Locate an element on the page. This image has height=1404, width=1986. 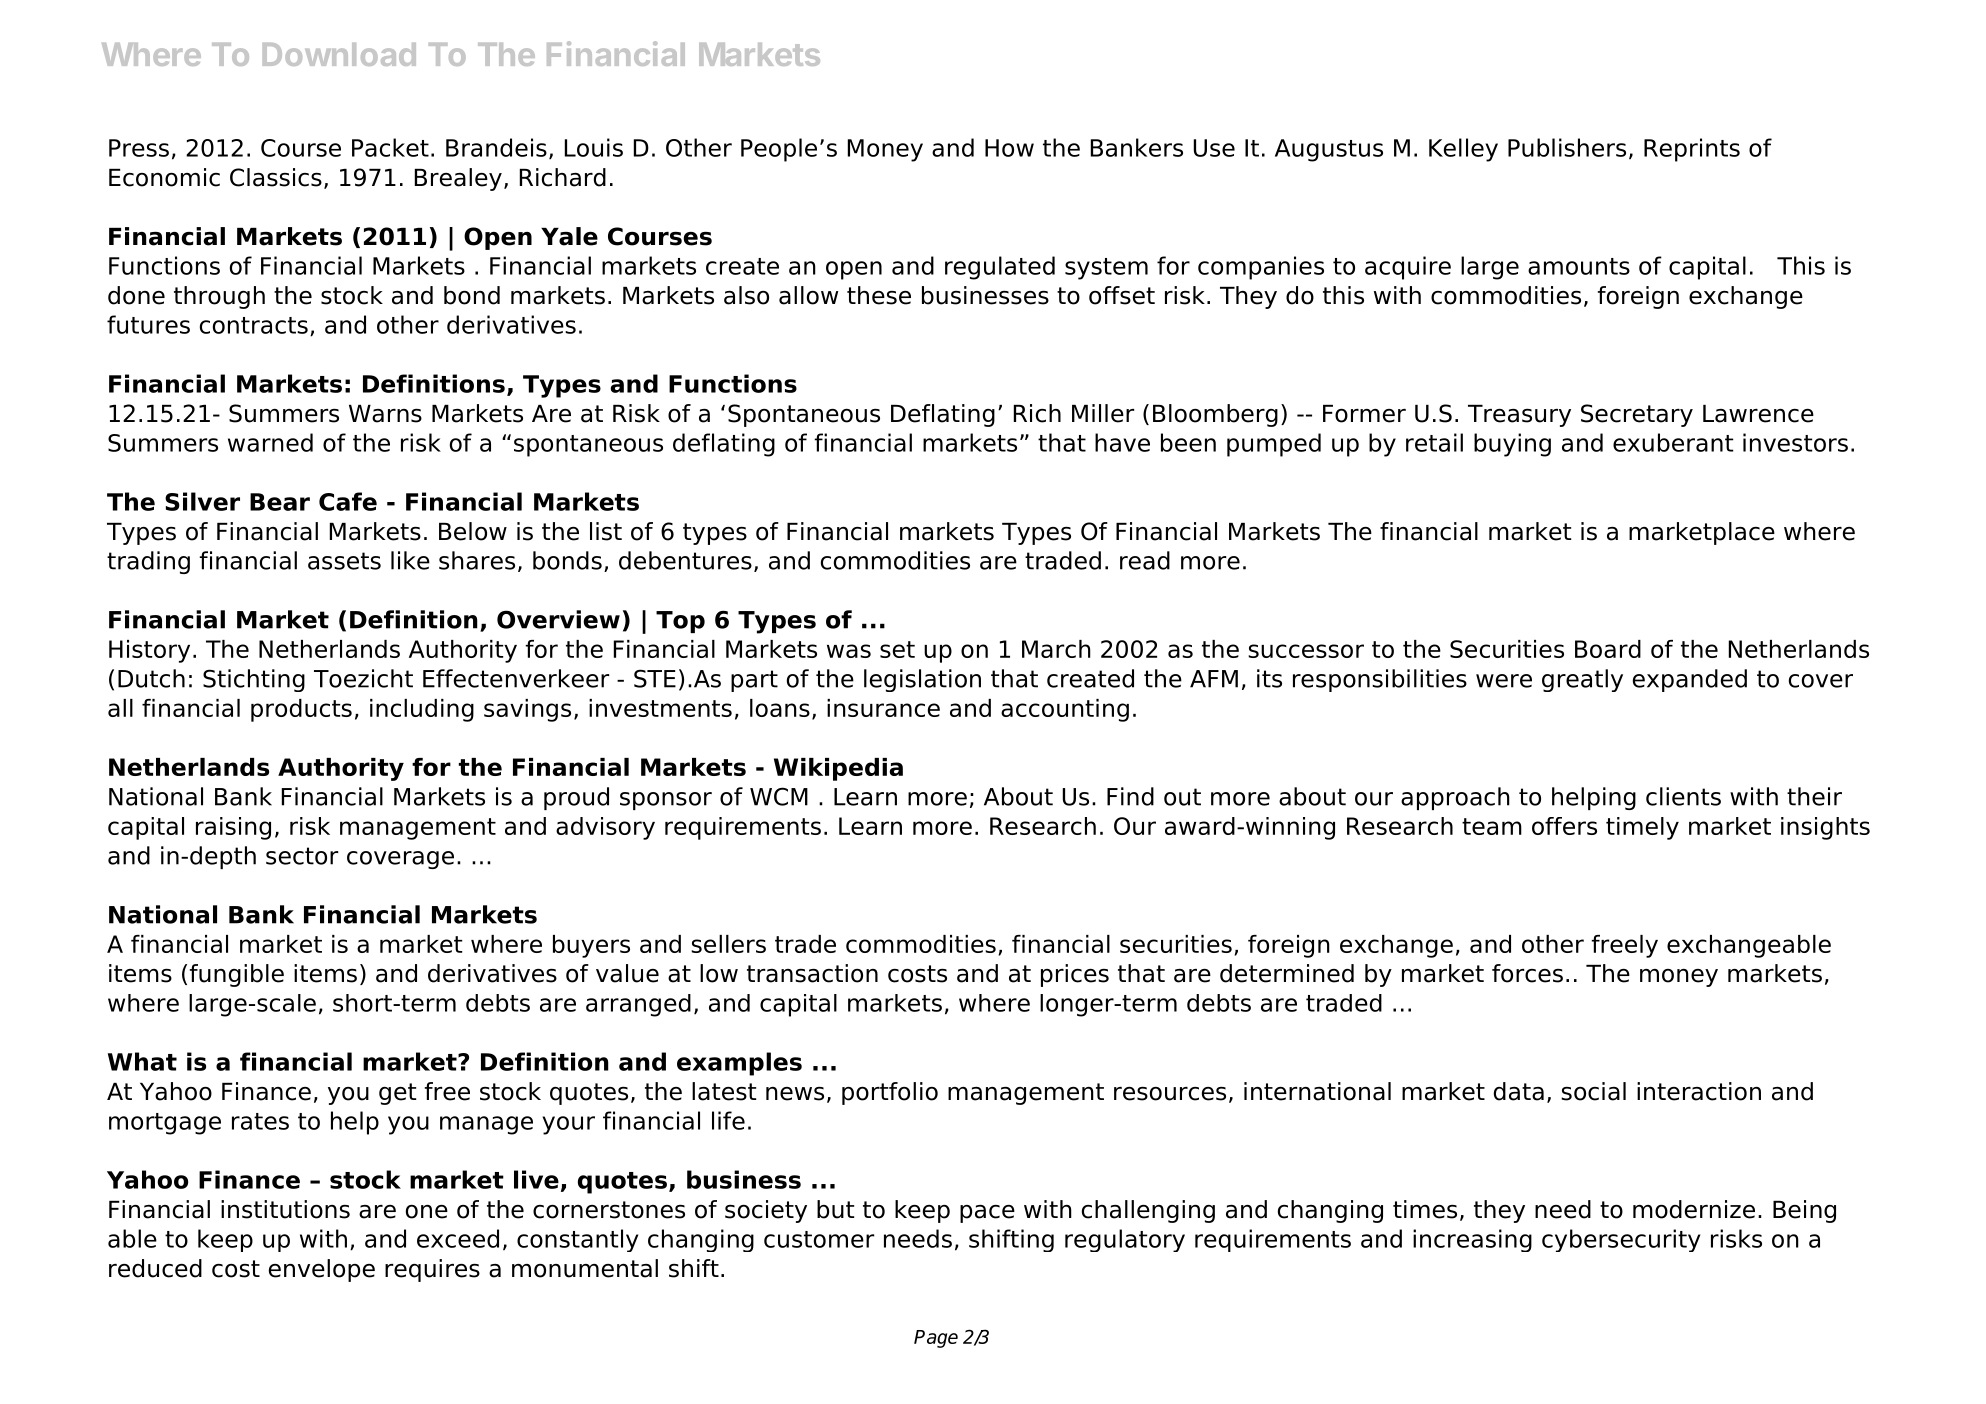
Publishers is located at coordinates (1567, 147).
